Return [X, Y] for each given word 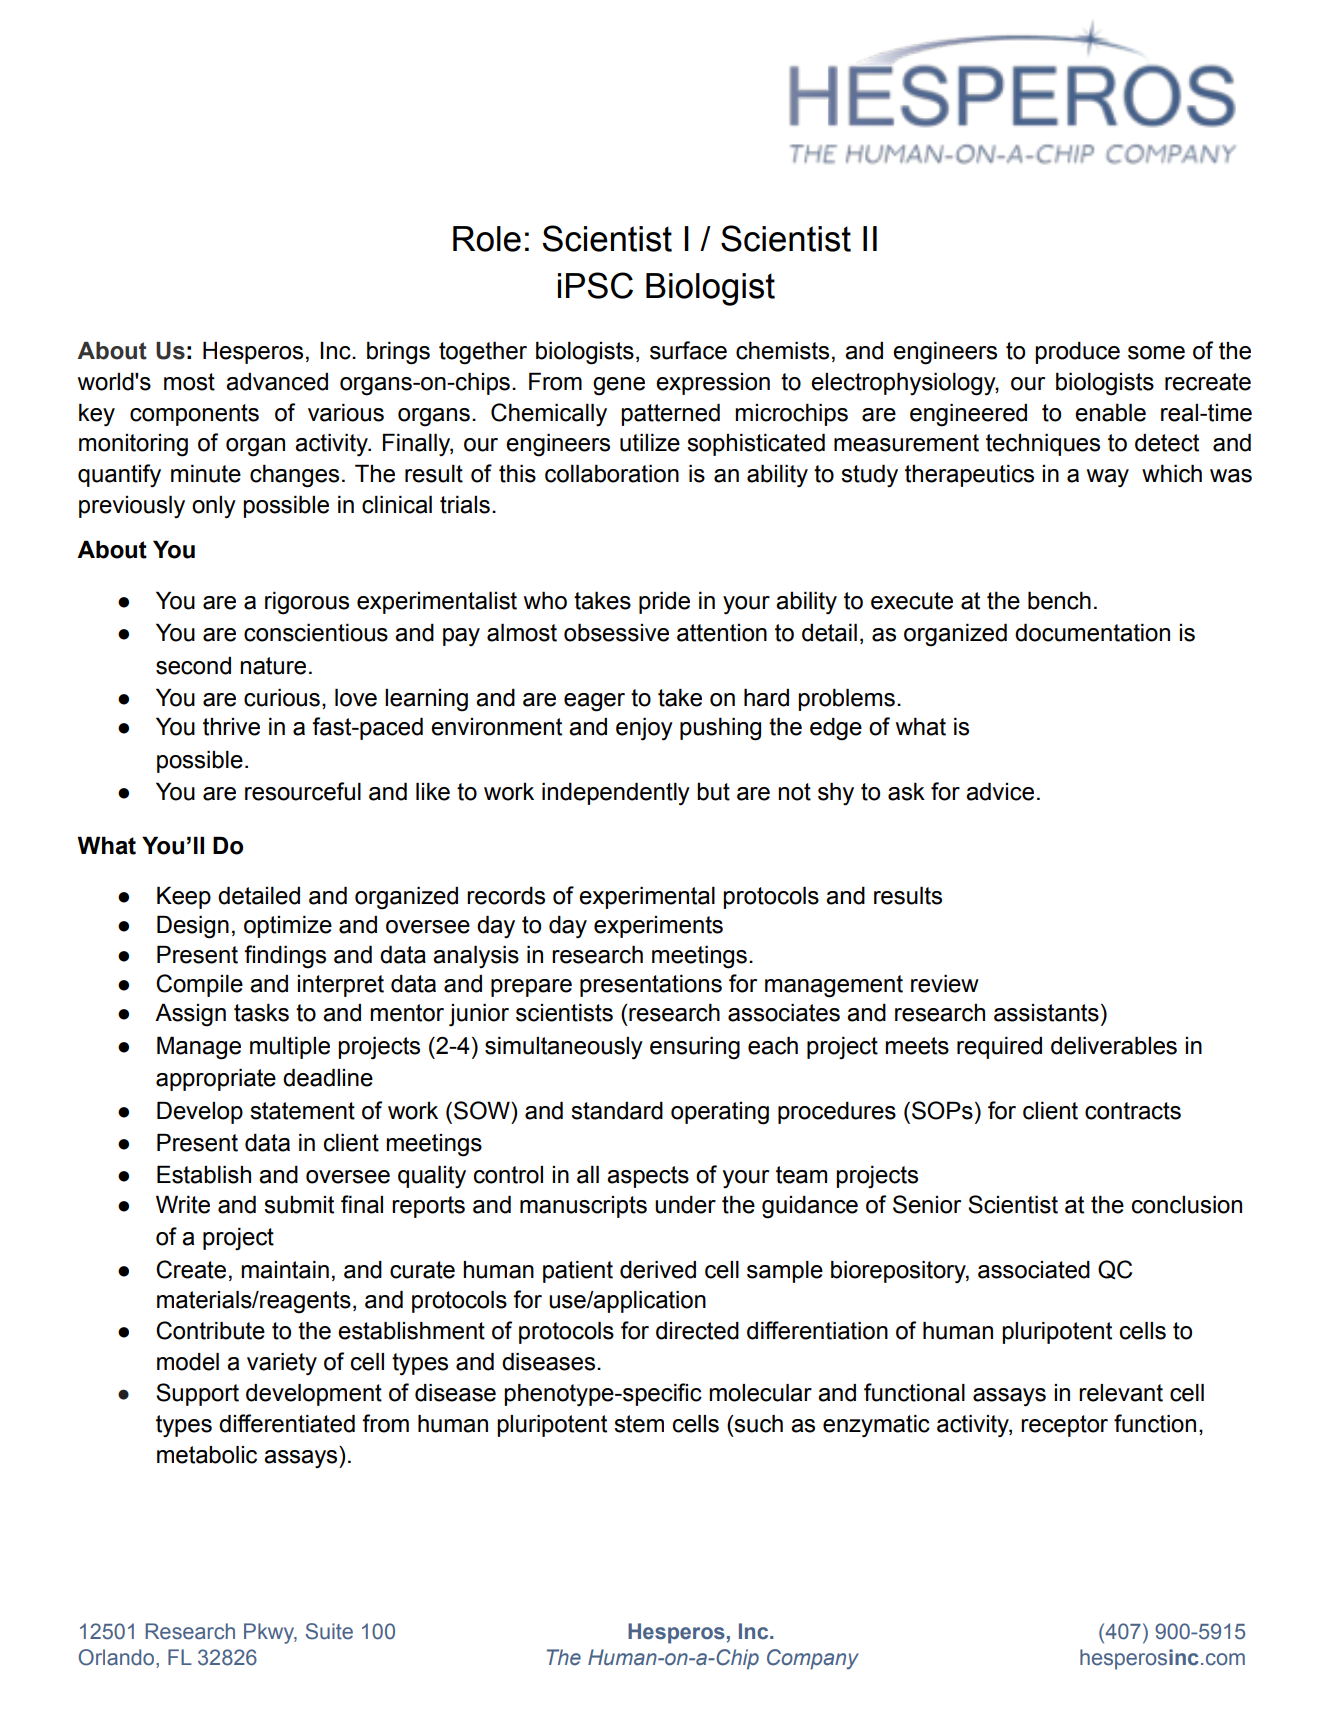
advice [1000, 791]
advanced [277, 381]
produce [1077, 352]
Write [183, 1204]
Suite [329, 1631]
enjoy [644, 729]
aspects [648, 1177]
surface [688, 350]
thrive [231, 727]
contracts [1133, 1111]
